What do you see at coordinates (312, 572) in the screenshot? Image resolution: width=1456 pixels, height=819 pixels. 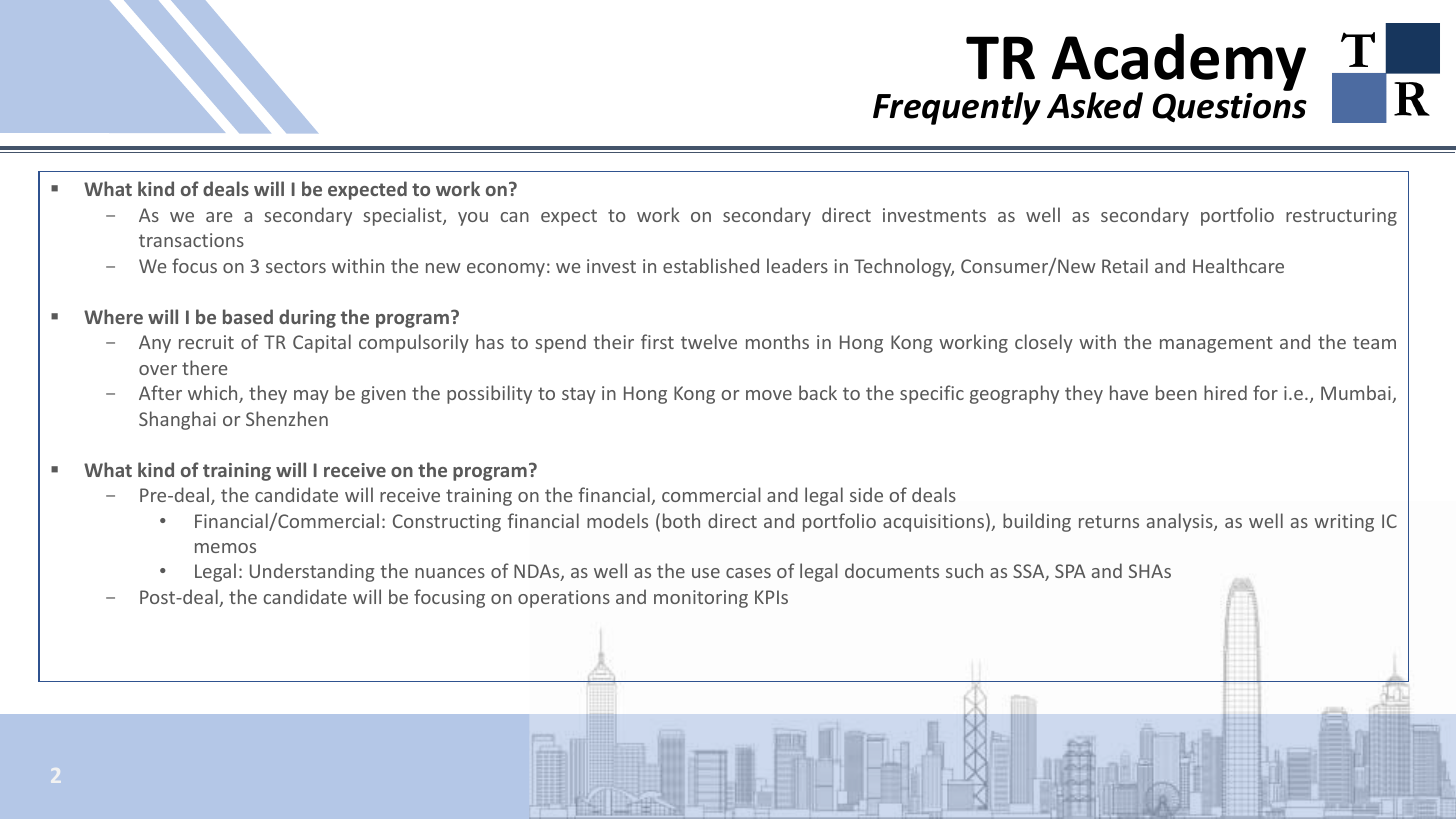 I see `Understanding` at bounding box center [312, 572].
